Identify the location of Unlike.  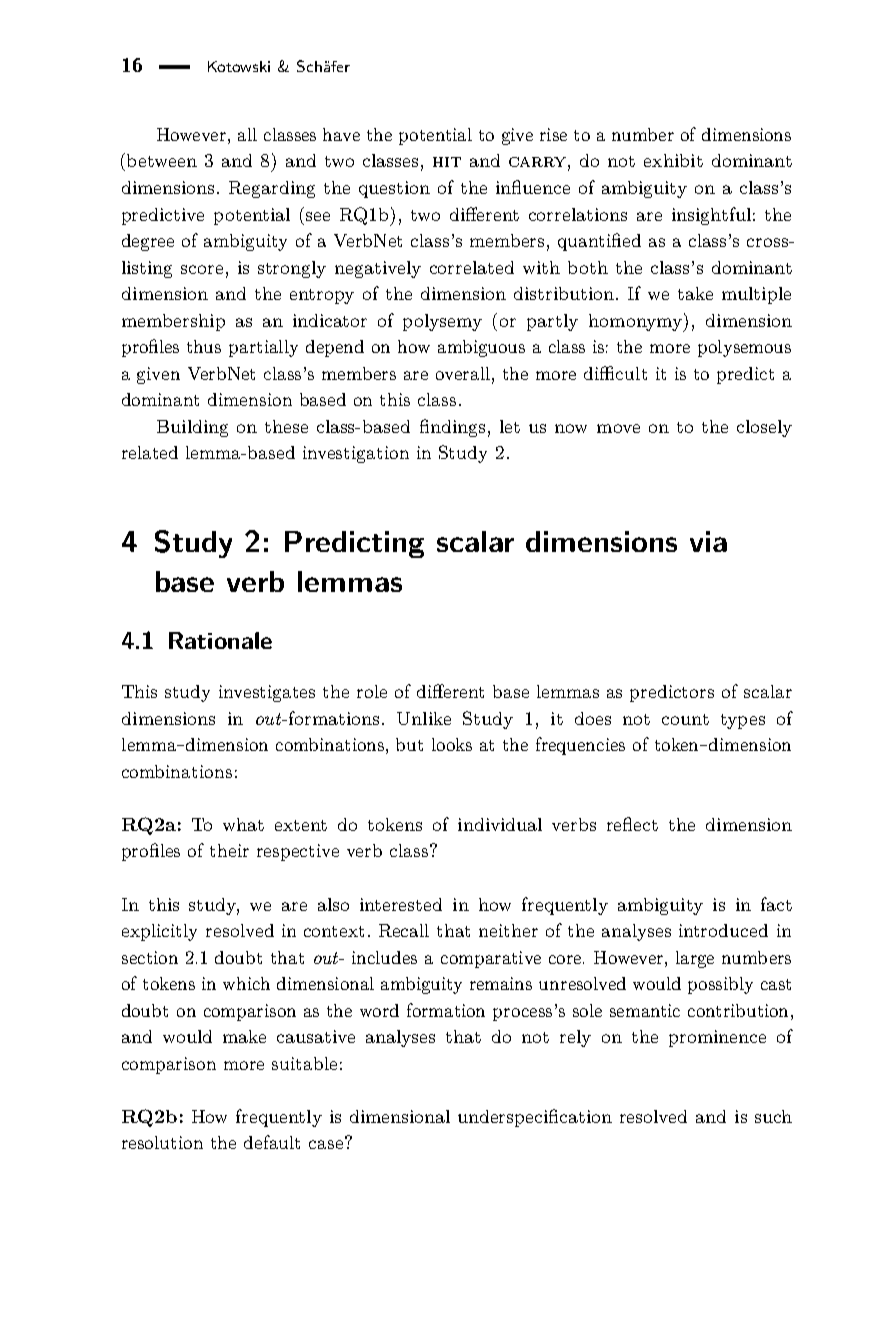
(424, 718).
